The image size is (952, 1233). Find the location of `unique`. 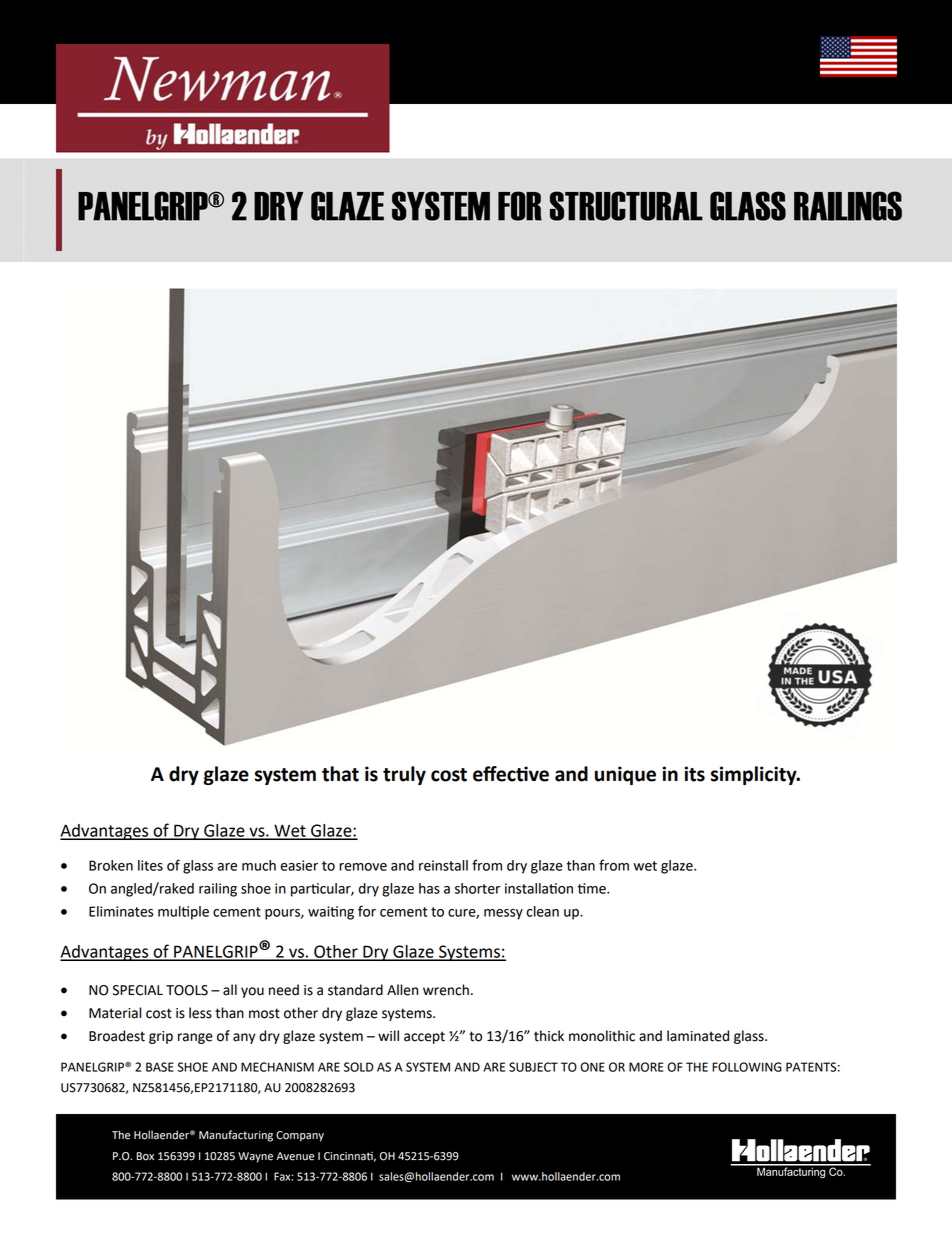

unique is located at coordinates (625, 775).
